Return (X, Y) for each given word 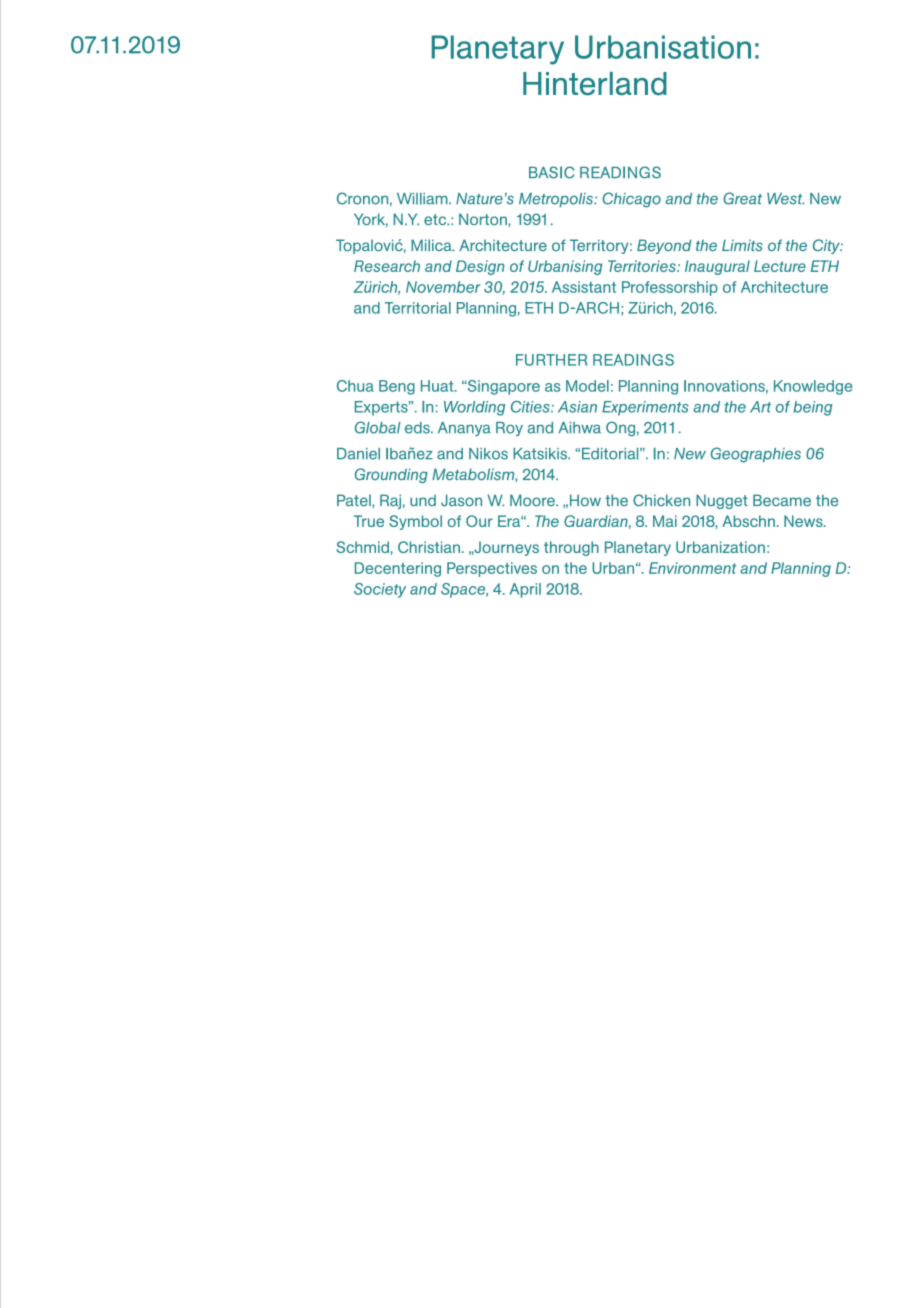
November (443, 287)
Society (380, 590)
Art (760, 407)
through (571, 548)
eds (418, 428)
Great (742, 198)
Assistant (584, 287)
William (423, 199)
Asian (577, 407)
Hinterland (595, 83)
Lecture (780, 266)
